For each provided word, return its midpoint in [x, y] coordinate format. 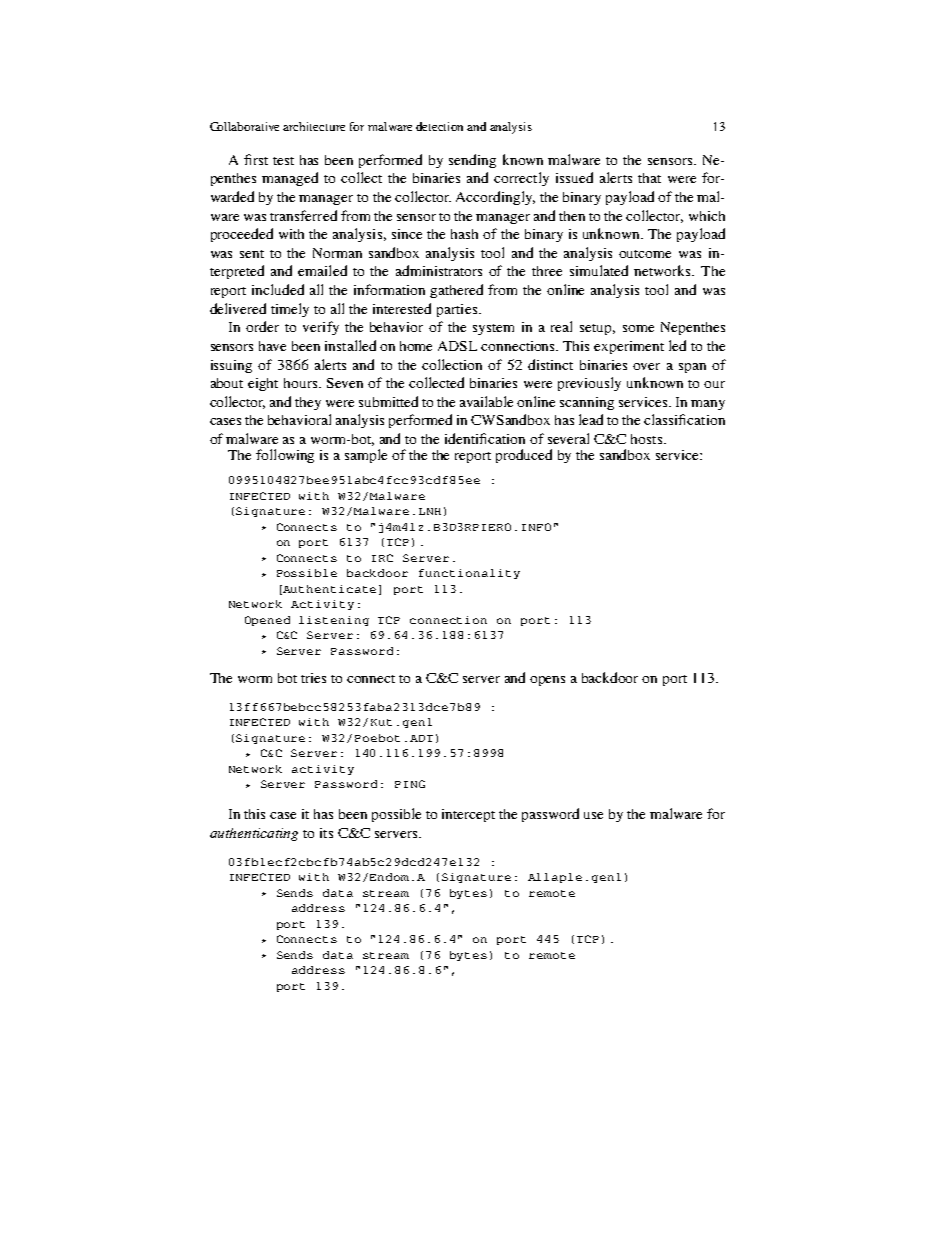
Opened [267, 621]
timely [290, 310]
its [326, 833]
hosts [646, 439]
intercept [468, 815]
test [283, 161]
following [285, 456]
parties [457, 310]
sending [472, 161]
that [649, 178]
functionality [469, 574]
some [638, 328]
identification [485, 438]
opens [547, 681]
